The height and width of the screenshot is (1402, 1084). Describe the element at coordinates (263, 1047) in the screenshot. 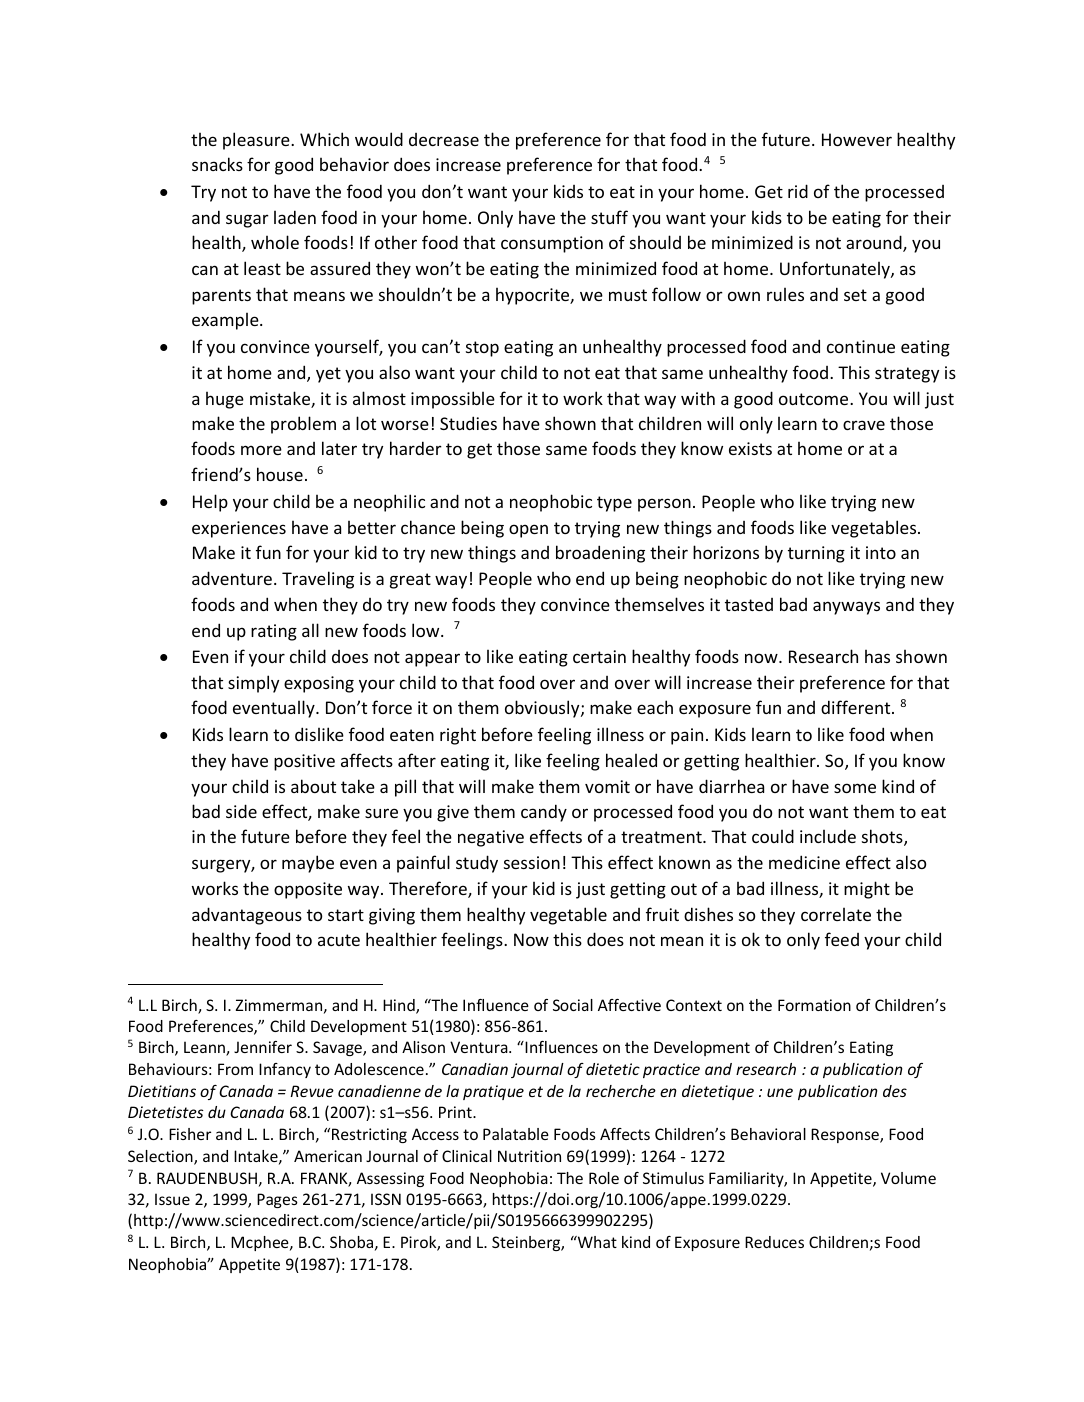

I see `Jennifer` at that location.
